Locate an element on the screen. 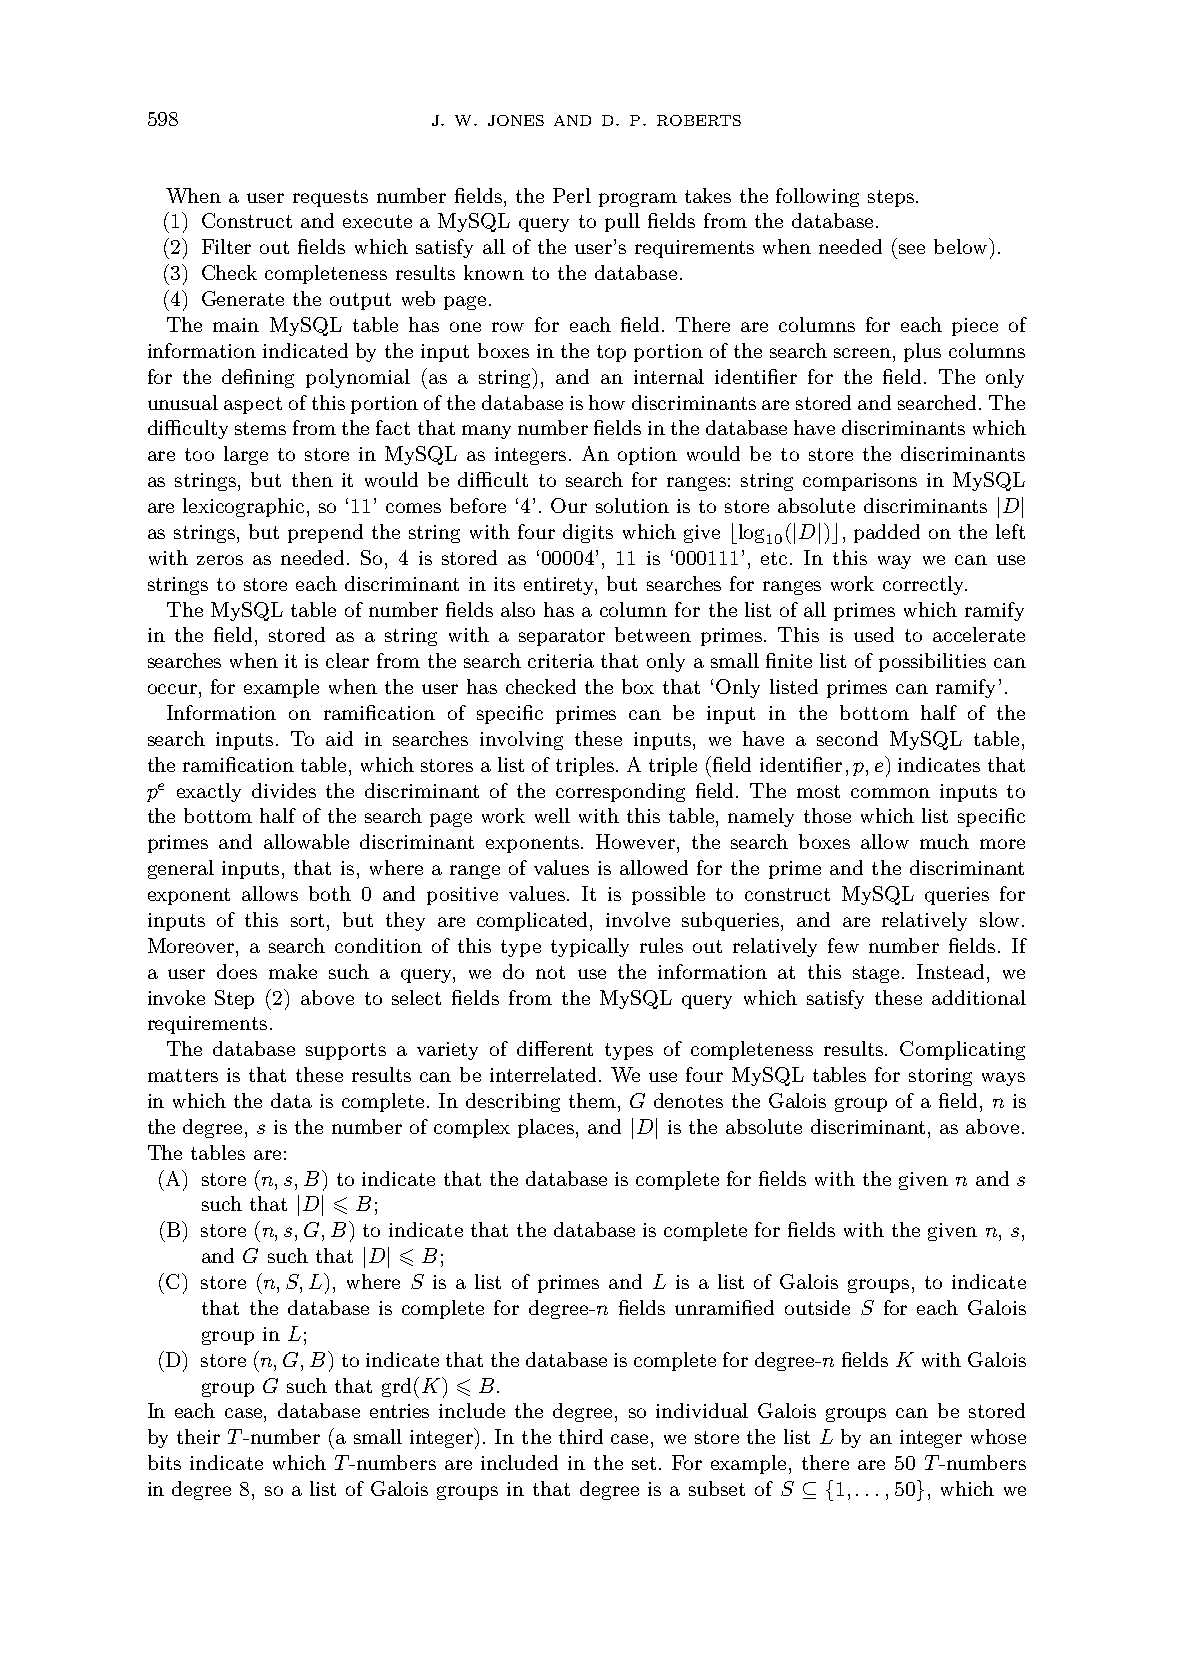  common is located at coordinates (890, 793).
